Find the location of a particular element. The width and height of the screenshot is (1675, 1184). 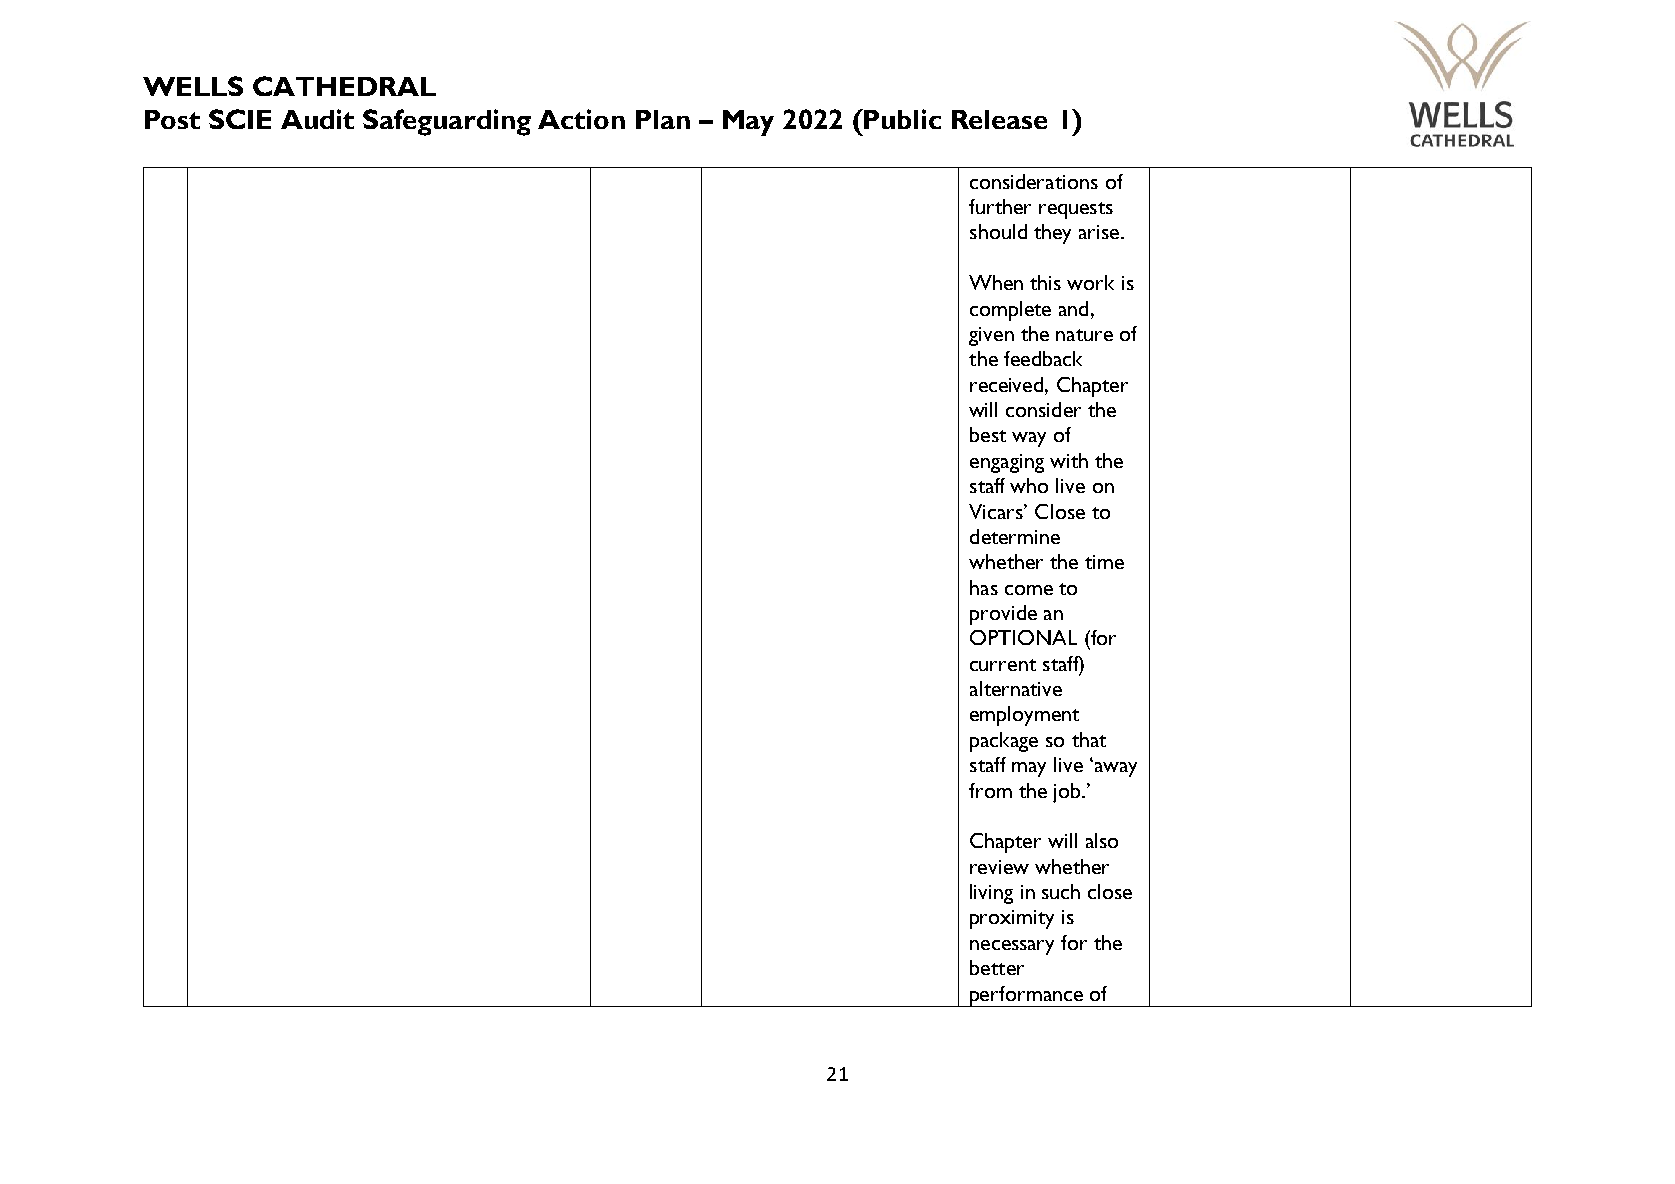

received is located at coordinates (1008, 384).
